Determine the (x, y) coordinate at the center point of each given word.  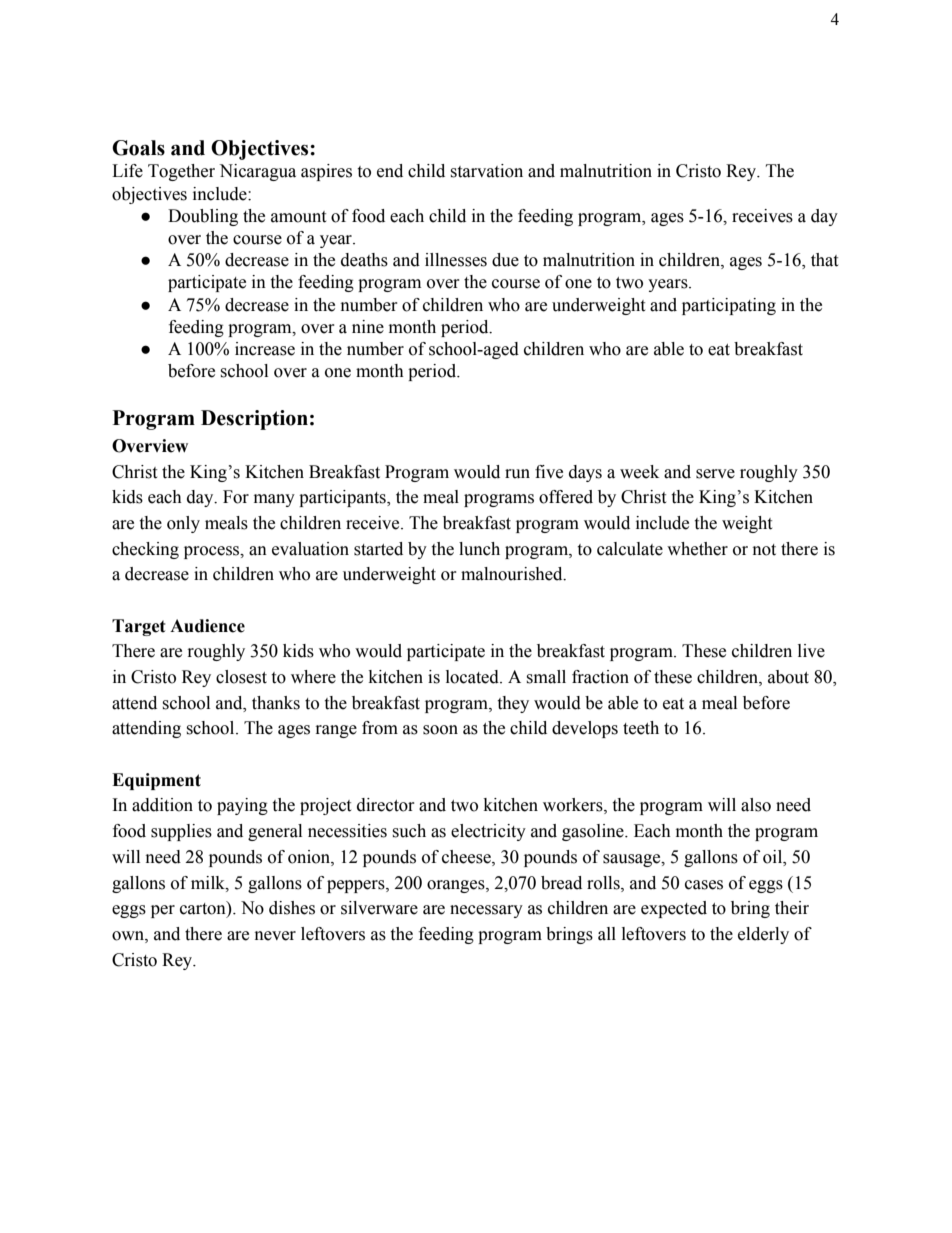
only (183, 524)
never (275, 936)
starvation (486, 171)
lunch (479, 549)
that (824, 260)
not (764, 550)
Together (181, 172)
